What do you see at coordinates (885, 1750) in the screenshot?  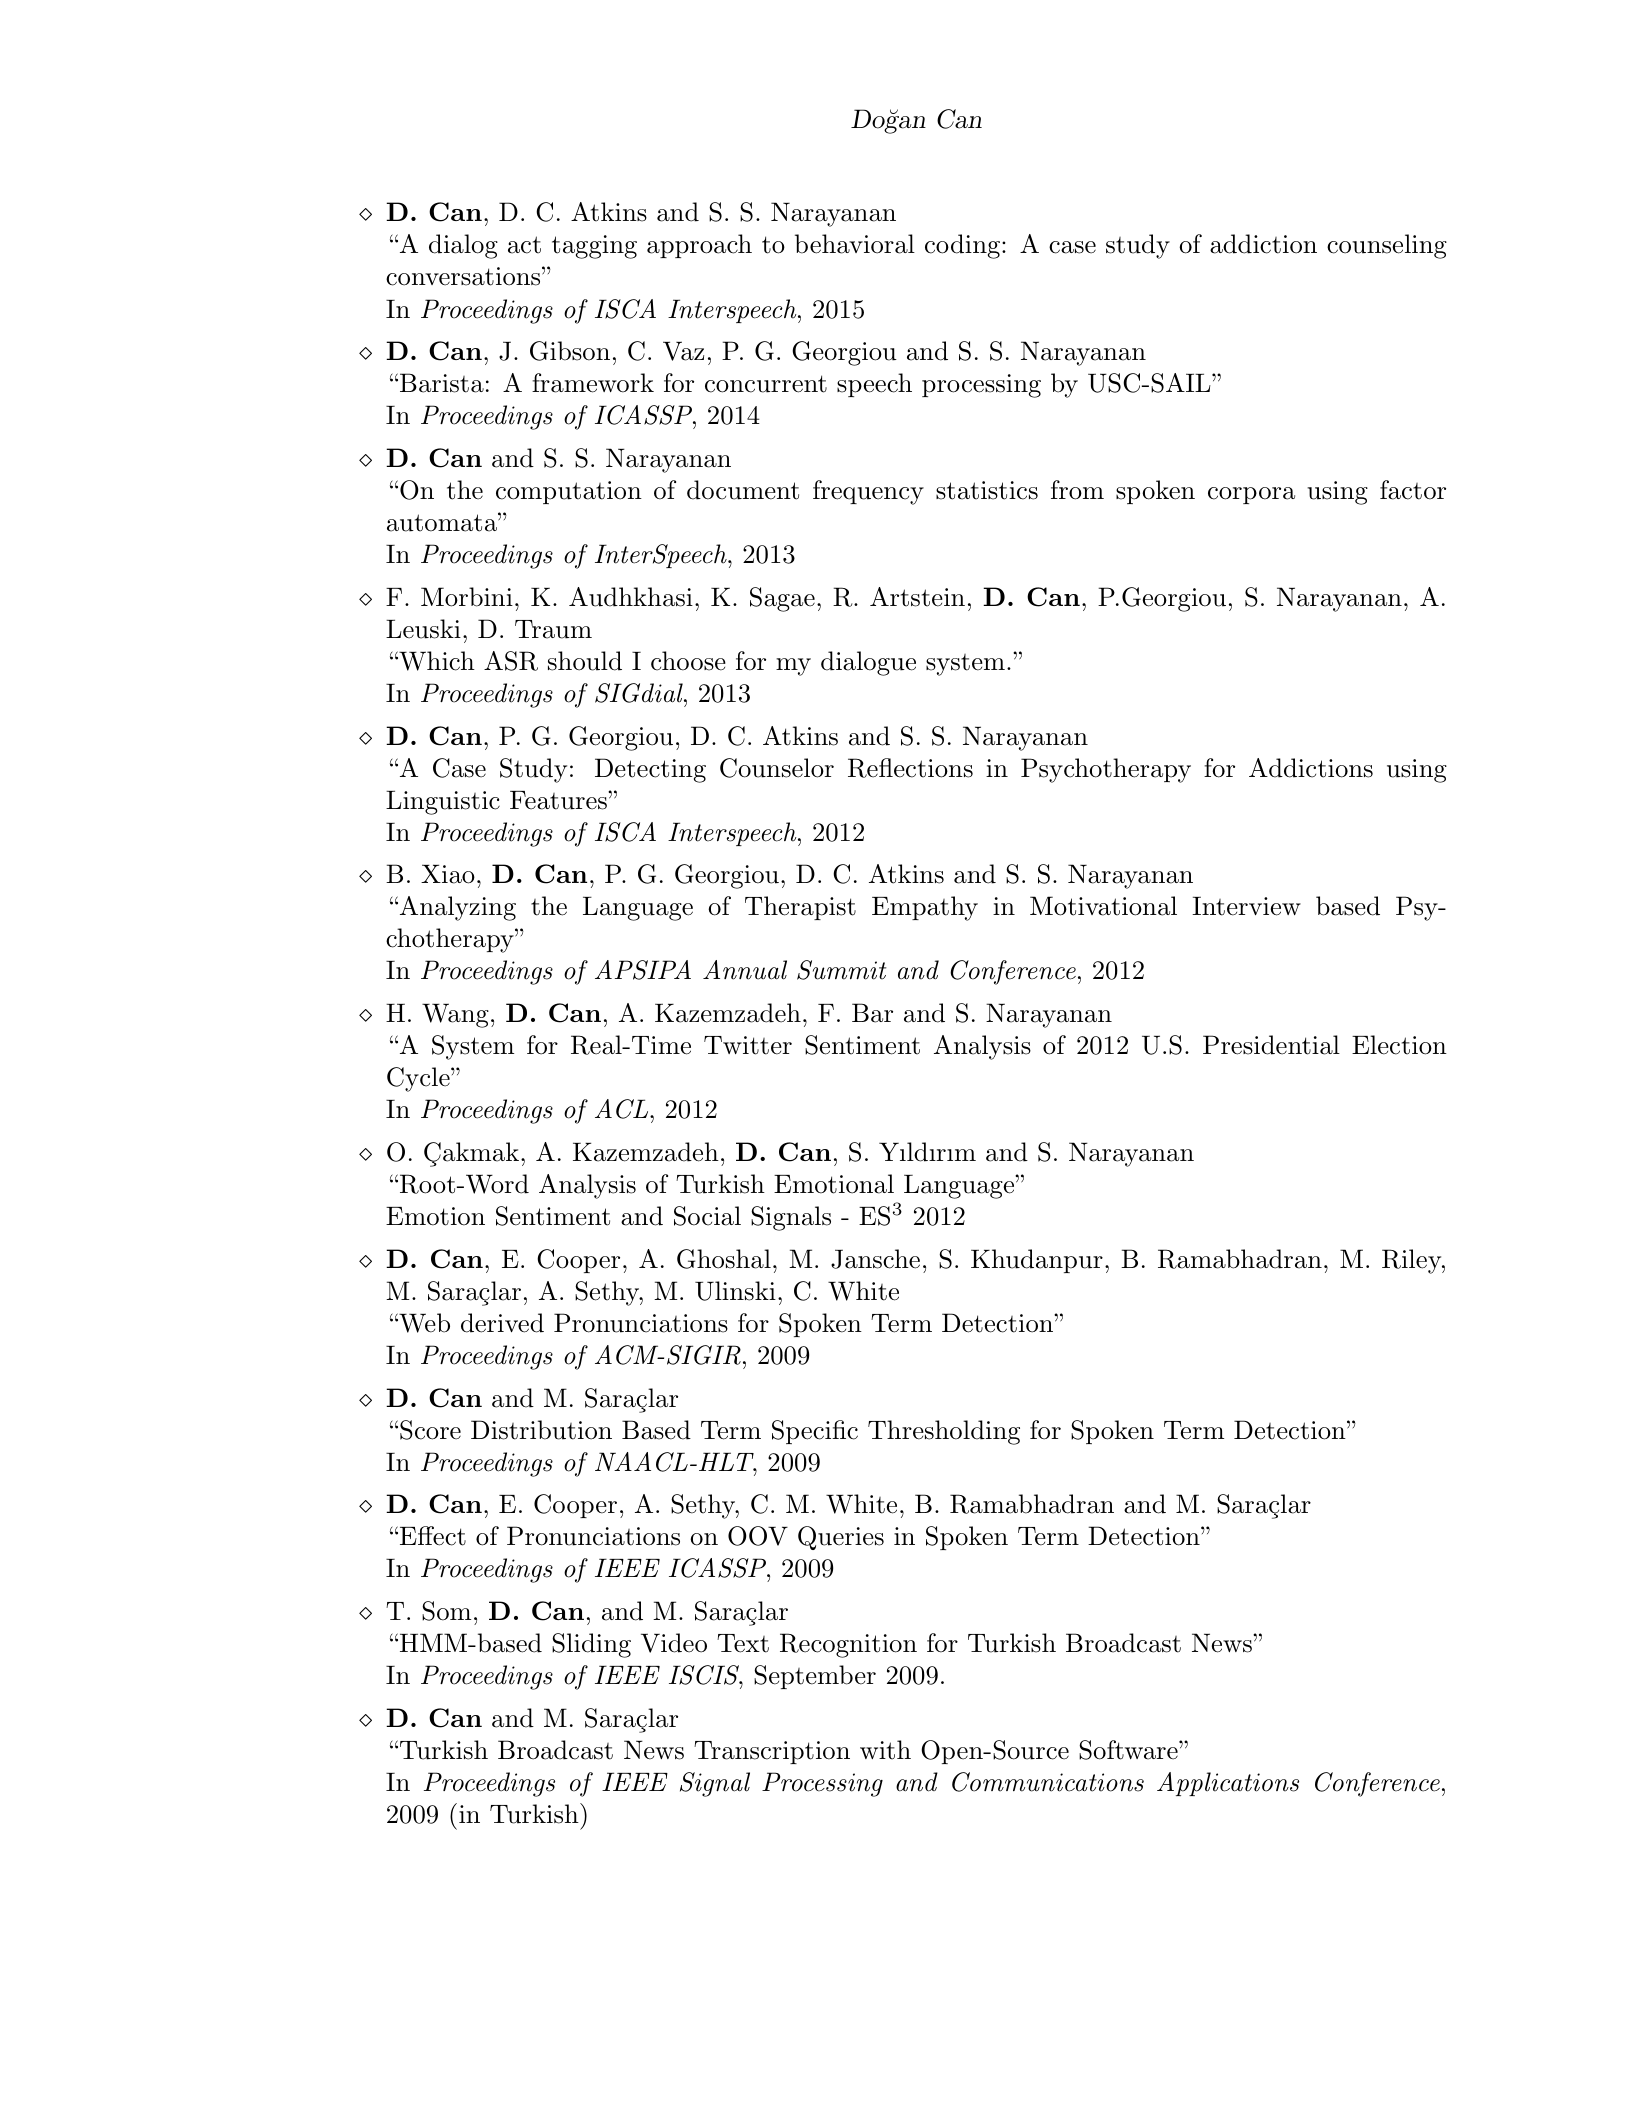 I see `with` at bounding box center [885, 1750].
